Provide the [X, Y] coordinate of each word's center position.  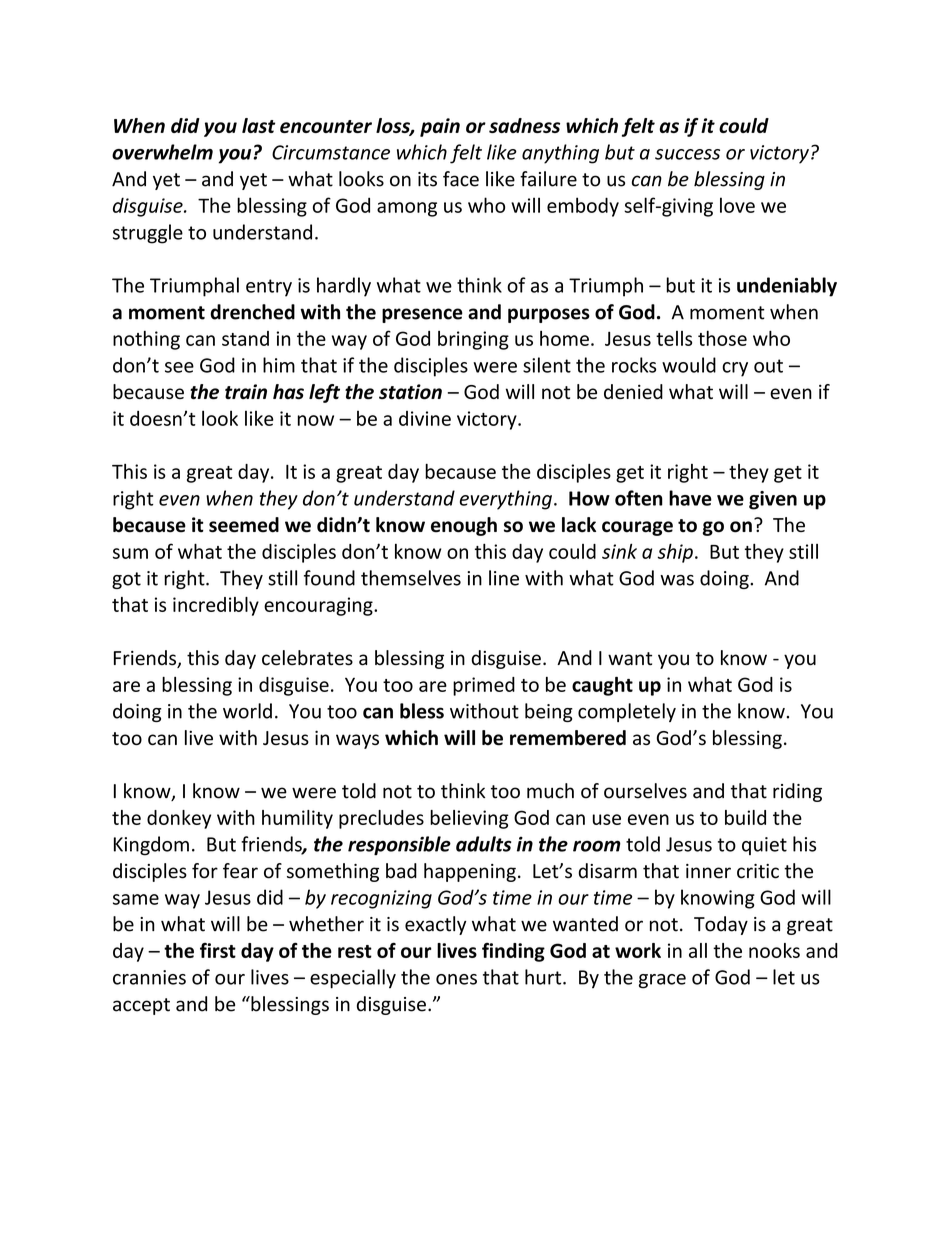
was [677, 580]
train [246, 392]
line [504, 578]
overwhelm [162, 152]
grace [662, 981]
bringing [473, 340]
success [687, 154]
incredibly [216, 606]
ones [456, 979]
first [218, 950]
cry [735, 369]
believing [469, 819]
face [461, 179]
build [745, 817]
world [247, 711]
